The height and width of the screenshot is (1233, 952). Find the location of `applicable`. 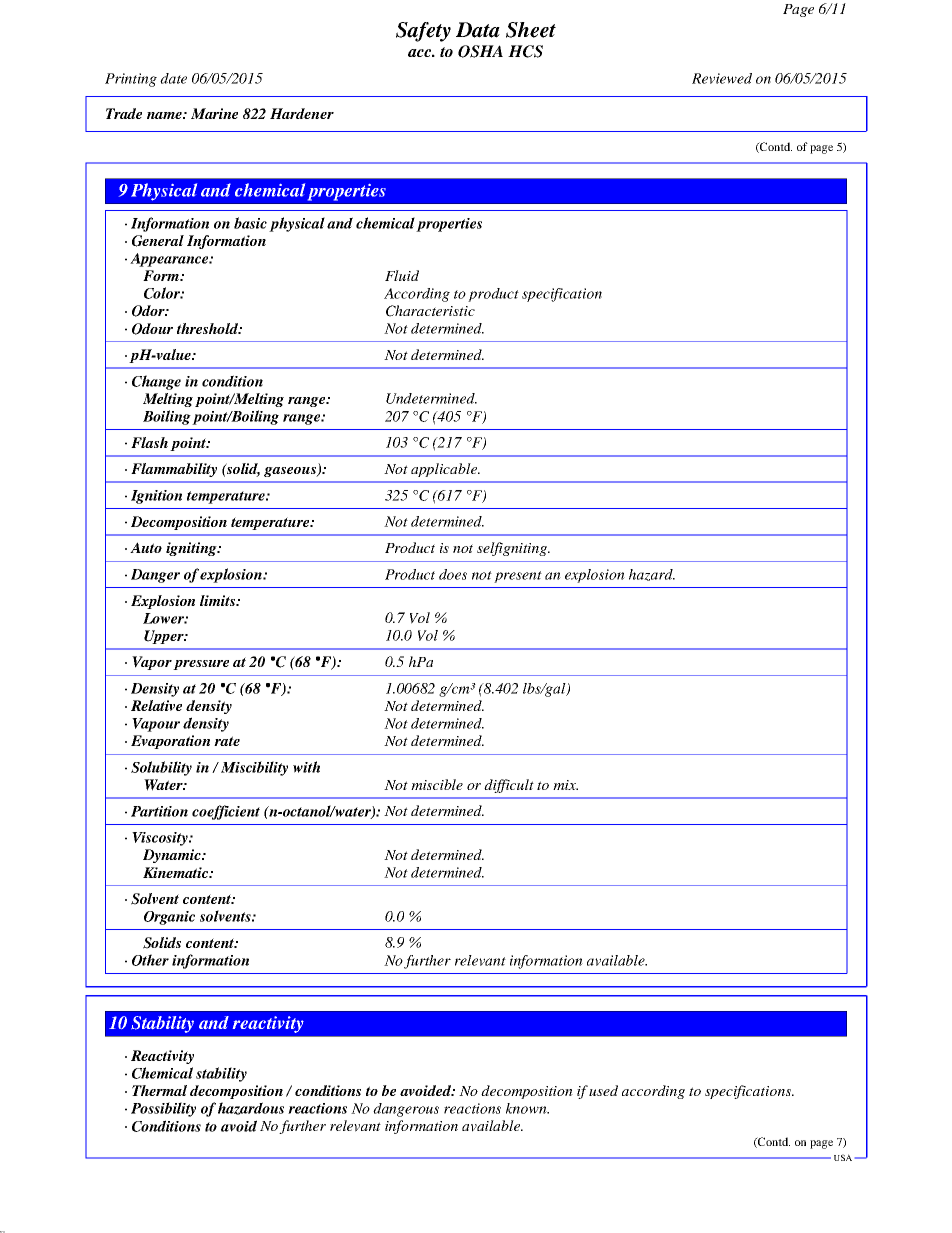

applicable is located at coordinates (445, 470).
